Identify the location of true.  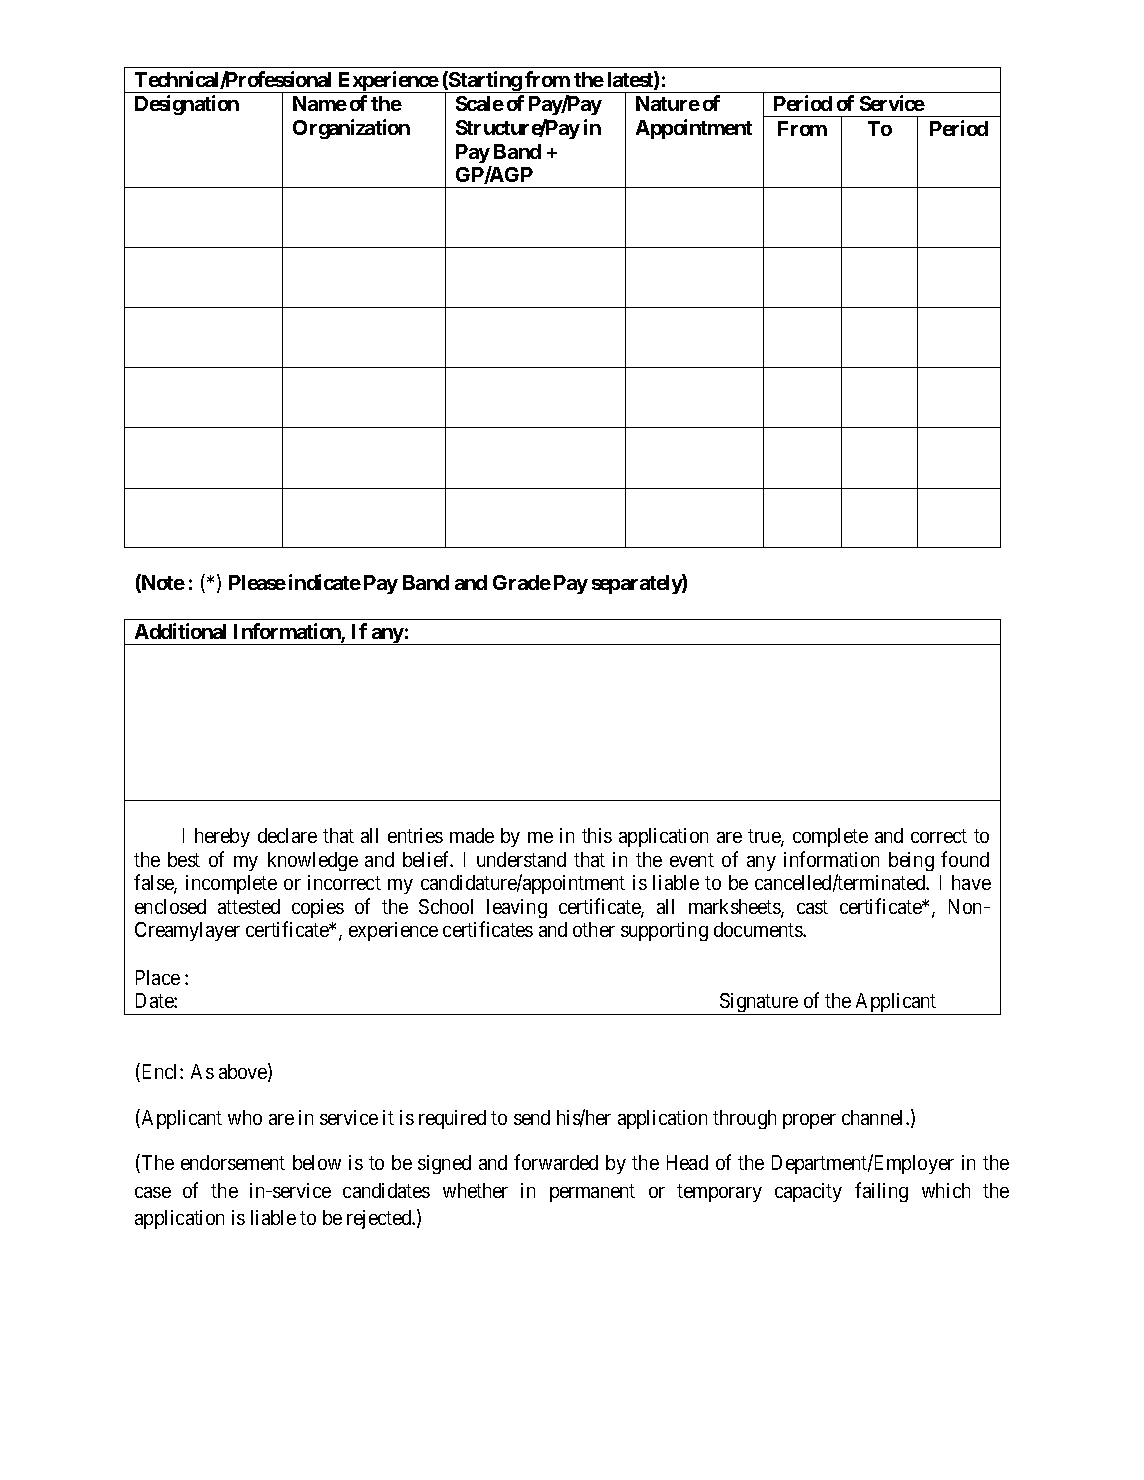
(765, 837).
